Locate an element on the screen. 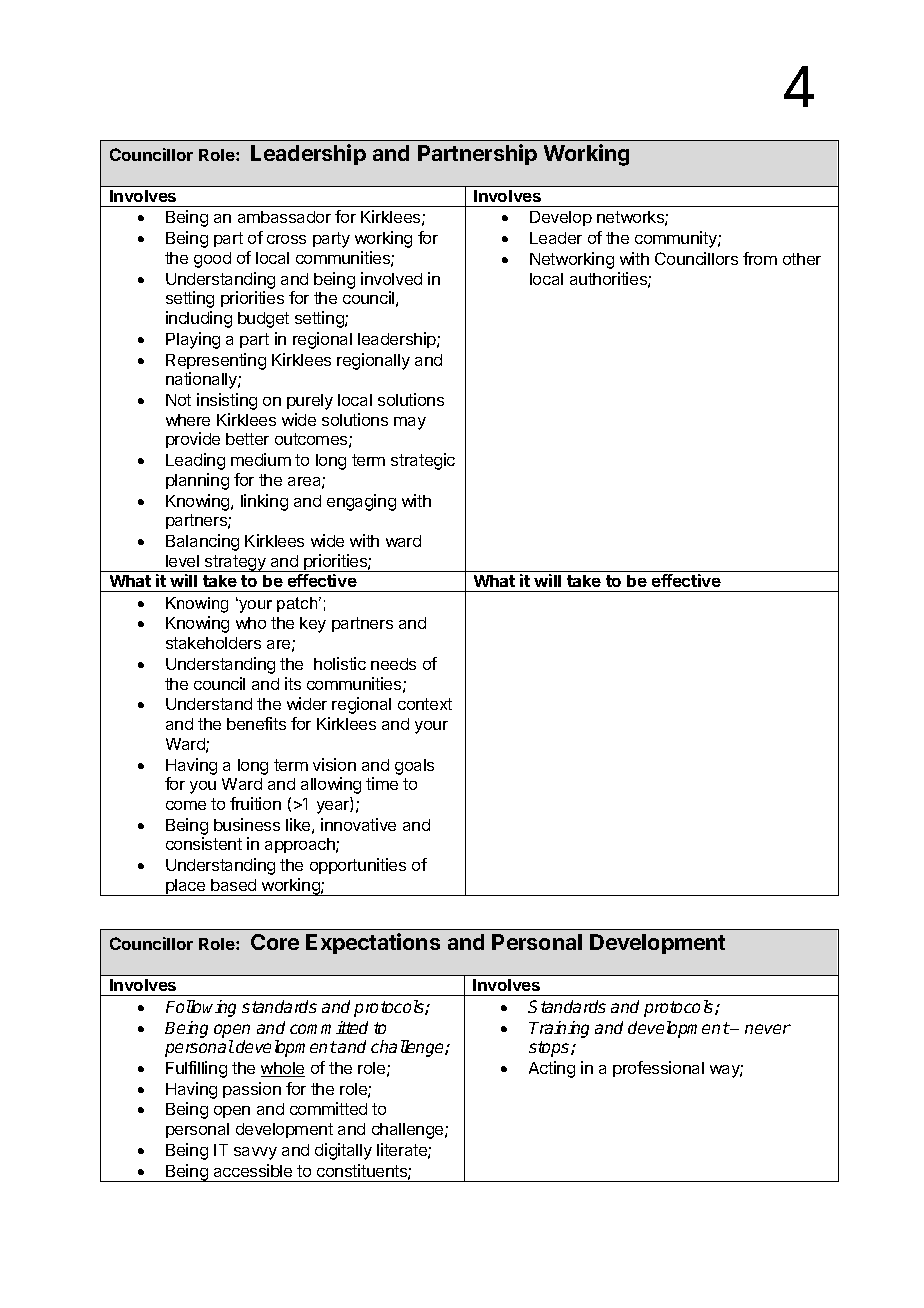 This screenshot has height=1308, width=924. may is located at coordinates (410, 423).
